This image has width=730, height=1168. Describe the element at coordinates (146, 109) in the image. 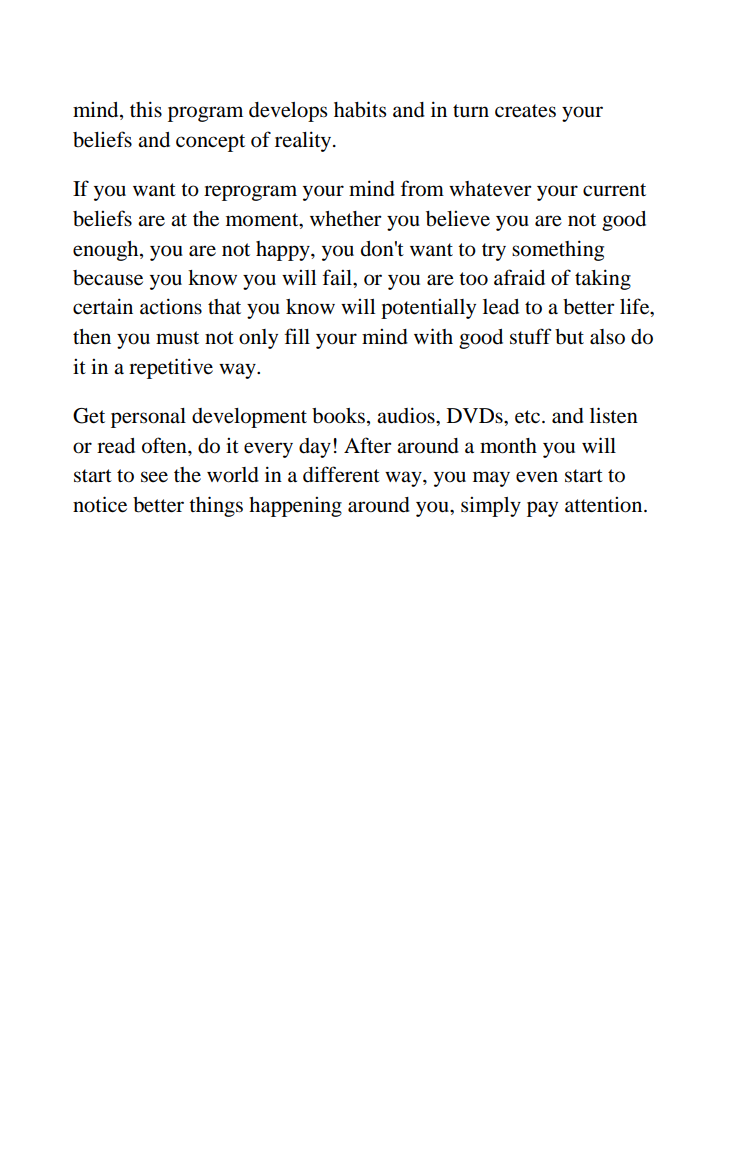

I see `this` at that location.
